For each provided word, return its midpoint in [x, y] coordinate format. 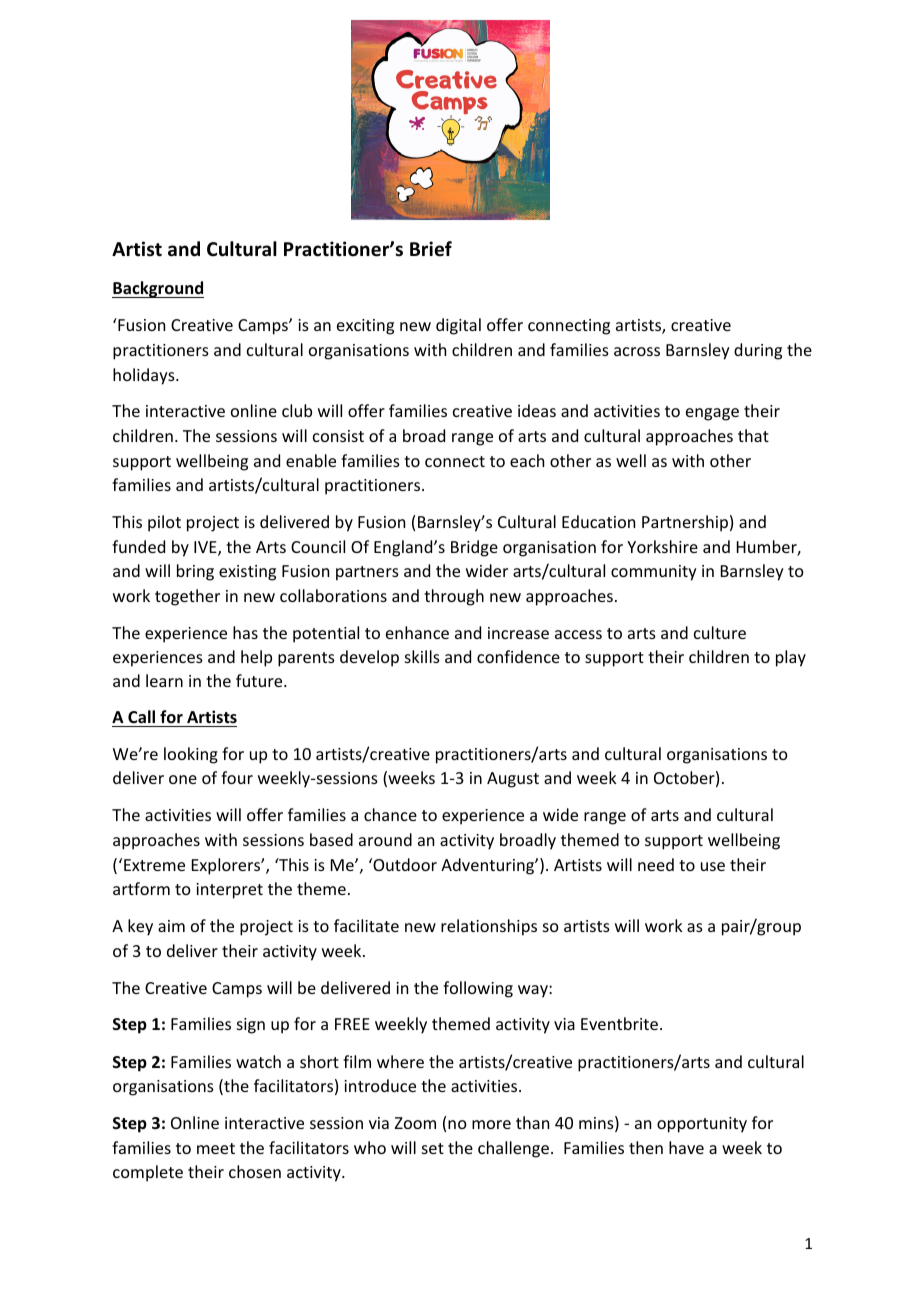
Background [158, 289]
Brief [431, 249]
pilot [164, 523]
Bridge [474, 548]
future [260, 680]
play [791, 658]
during [758, 351]
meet [216, 1148]
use [713, 866]
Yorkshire [662, 546]
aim [171, 926]
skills [422, 656]
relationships [489, 927]
